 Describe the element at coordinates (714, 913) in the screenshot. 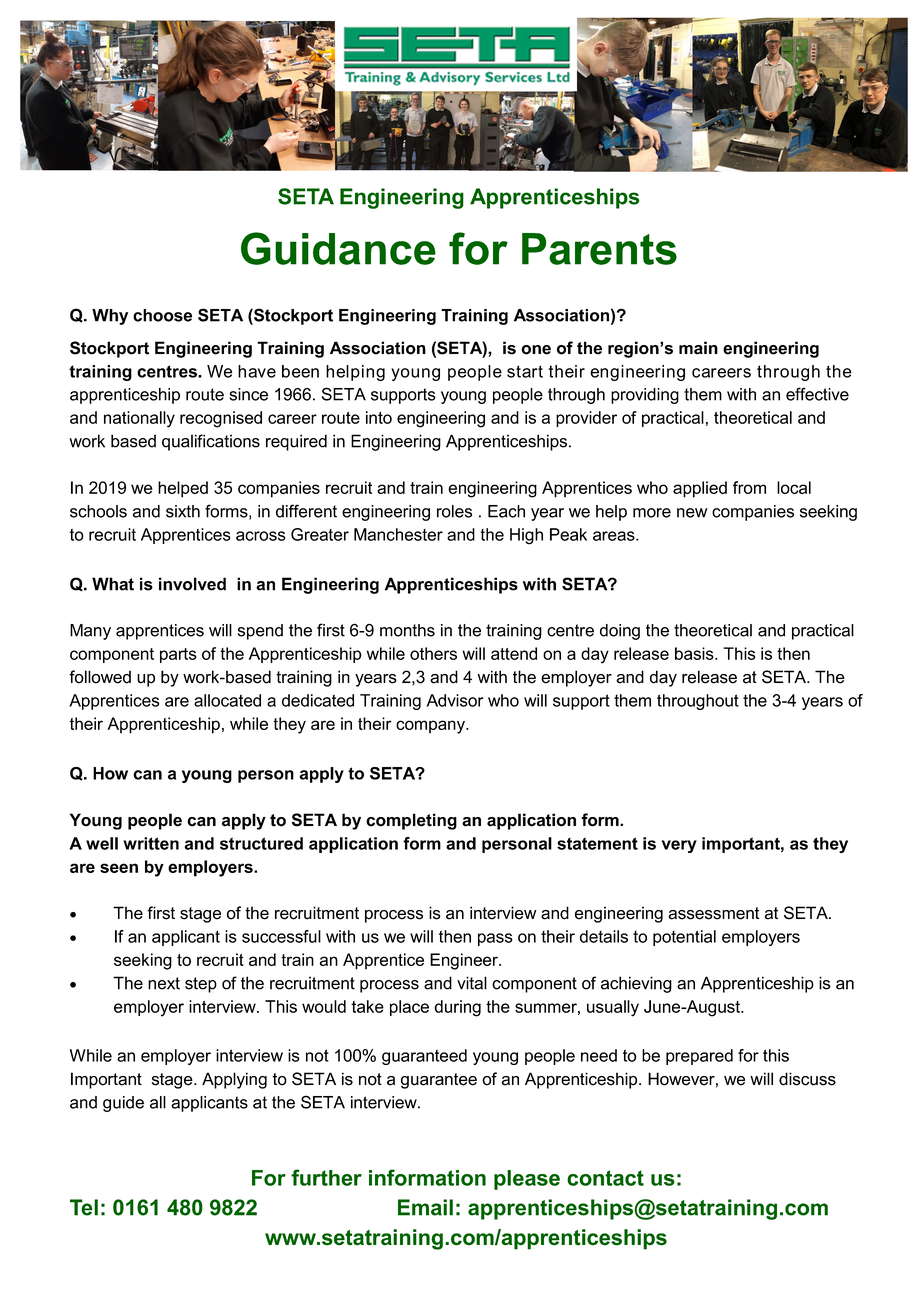

I see `assessment` at that location.
